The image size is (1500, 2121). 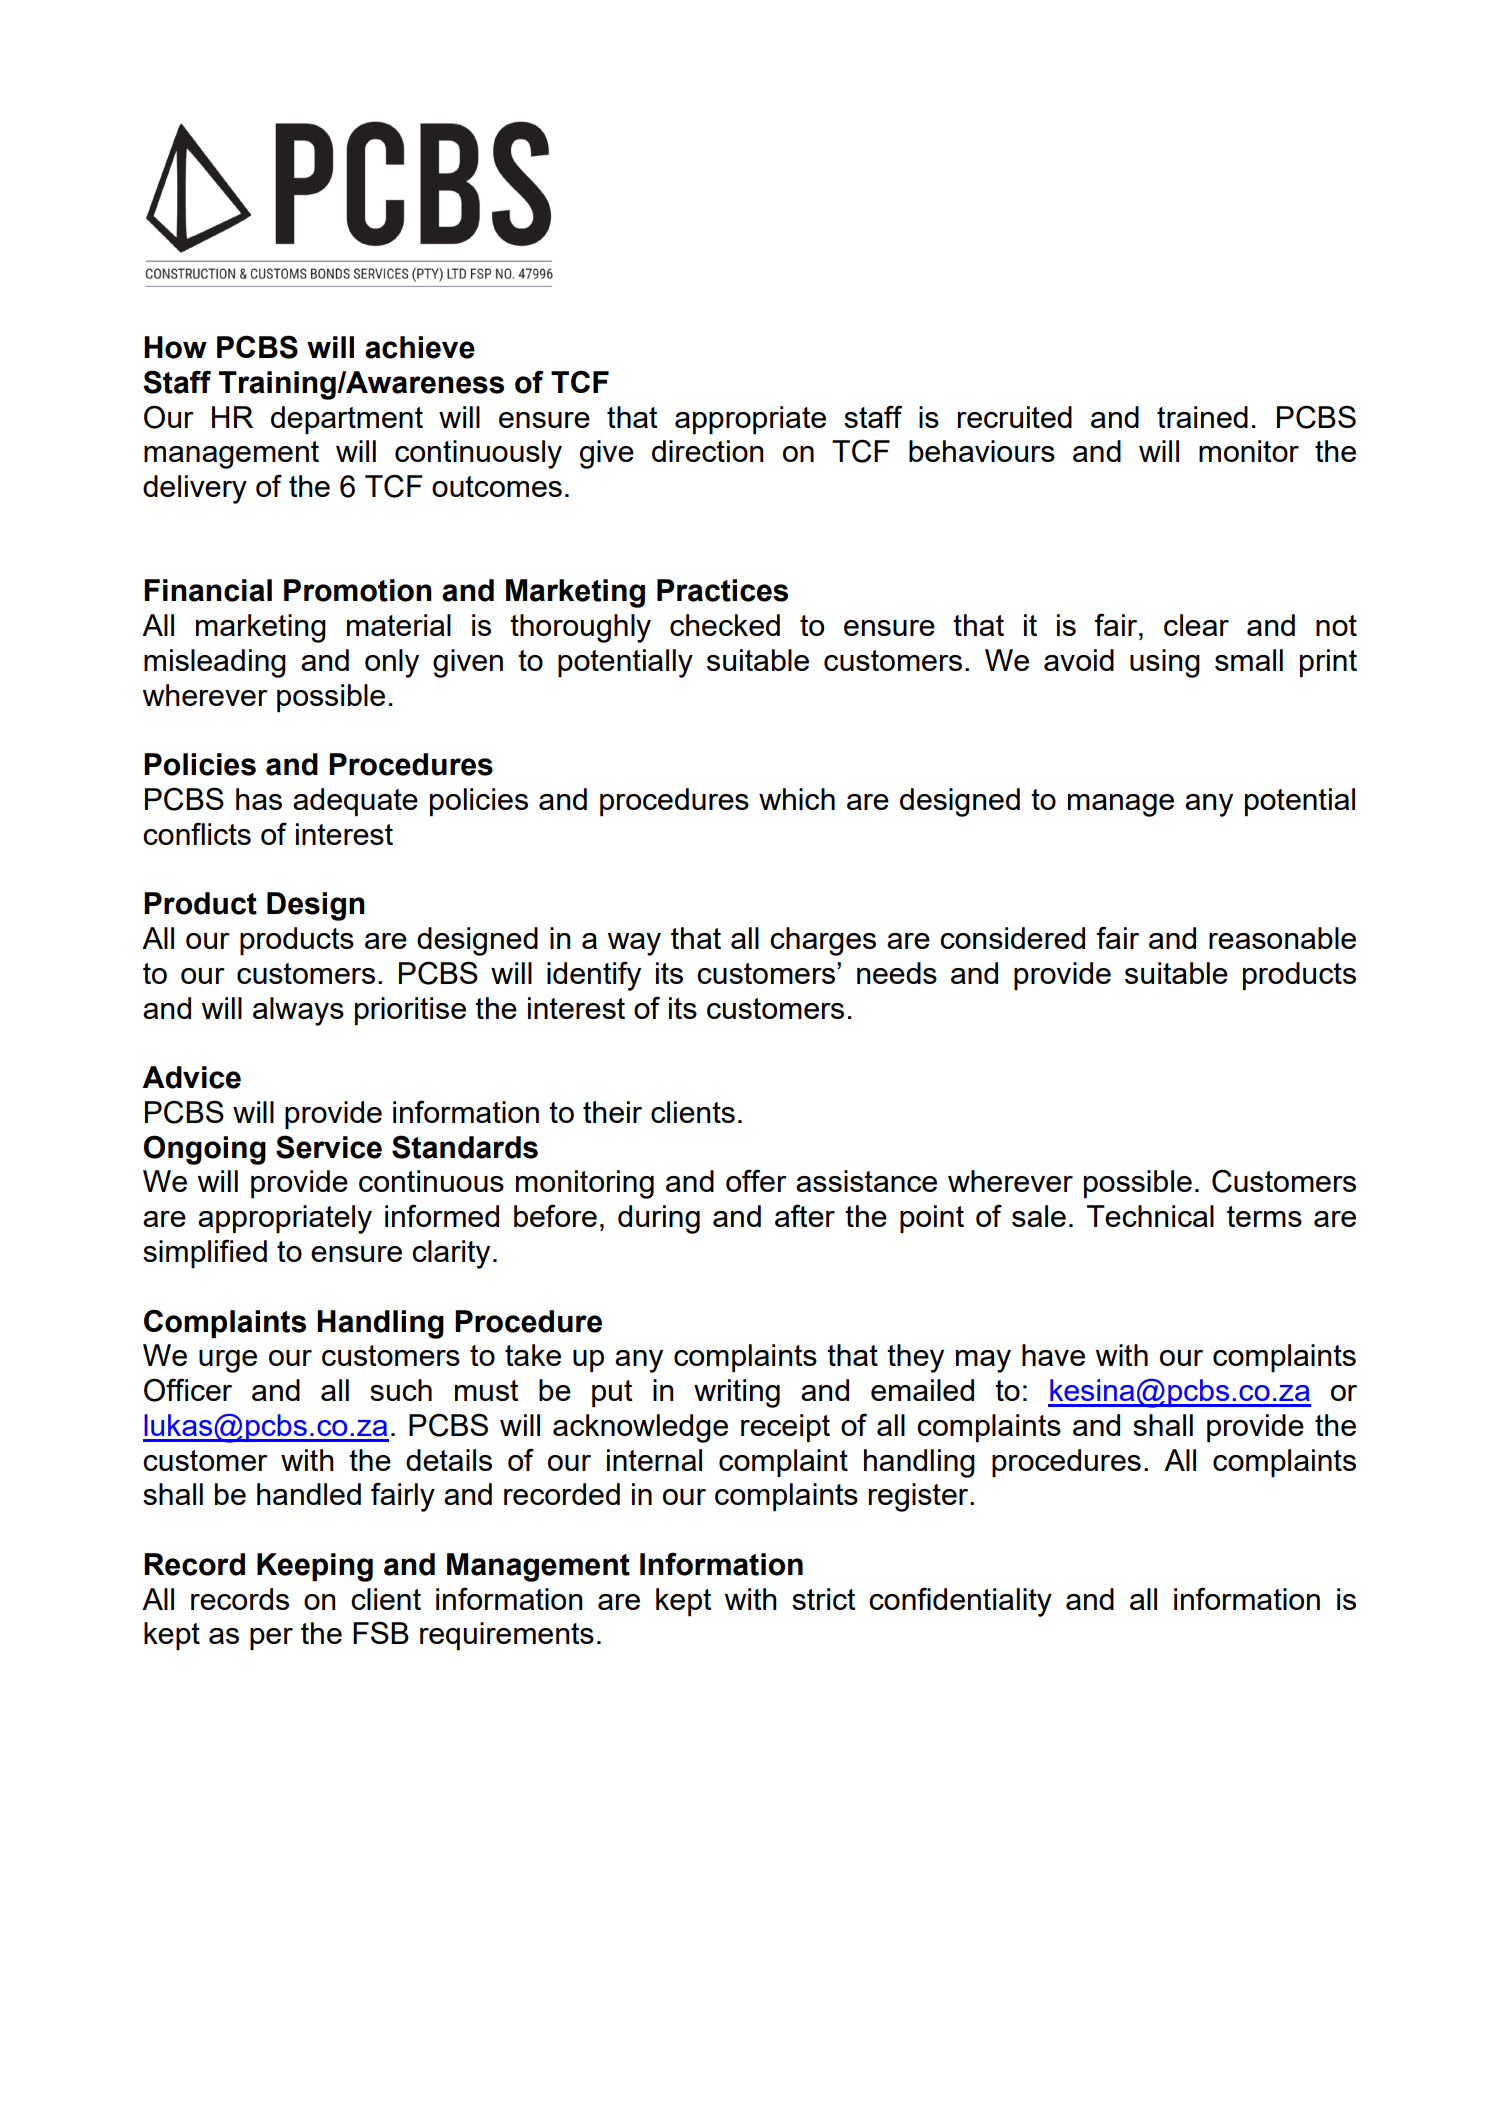 What do you see at coordinates (1202, 417) in the screenshot?
I see `trained` at bounding box center [1202, 417].
